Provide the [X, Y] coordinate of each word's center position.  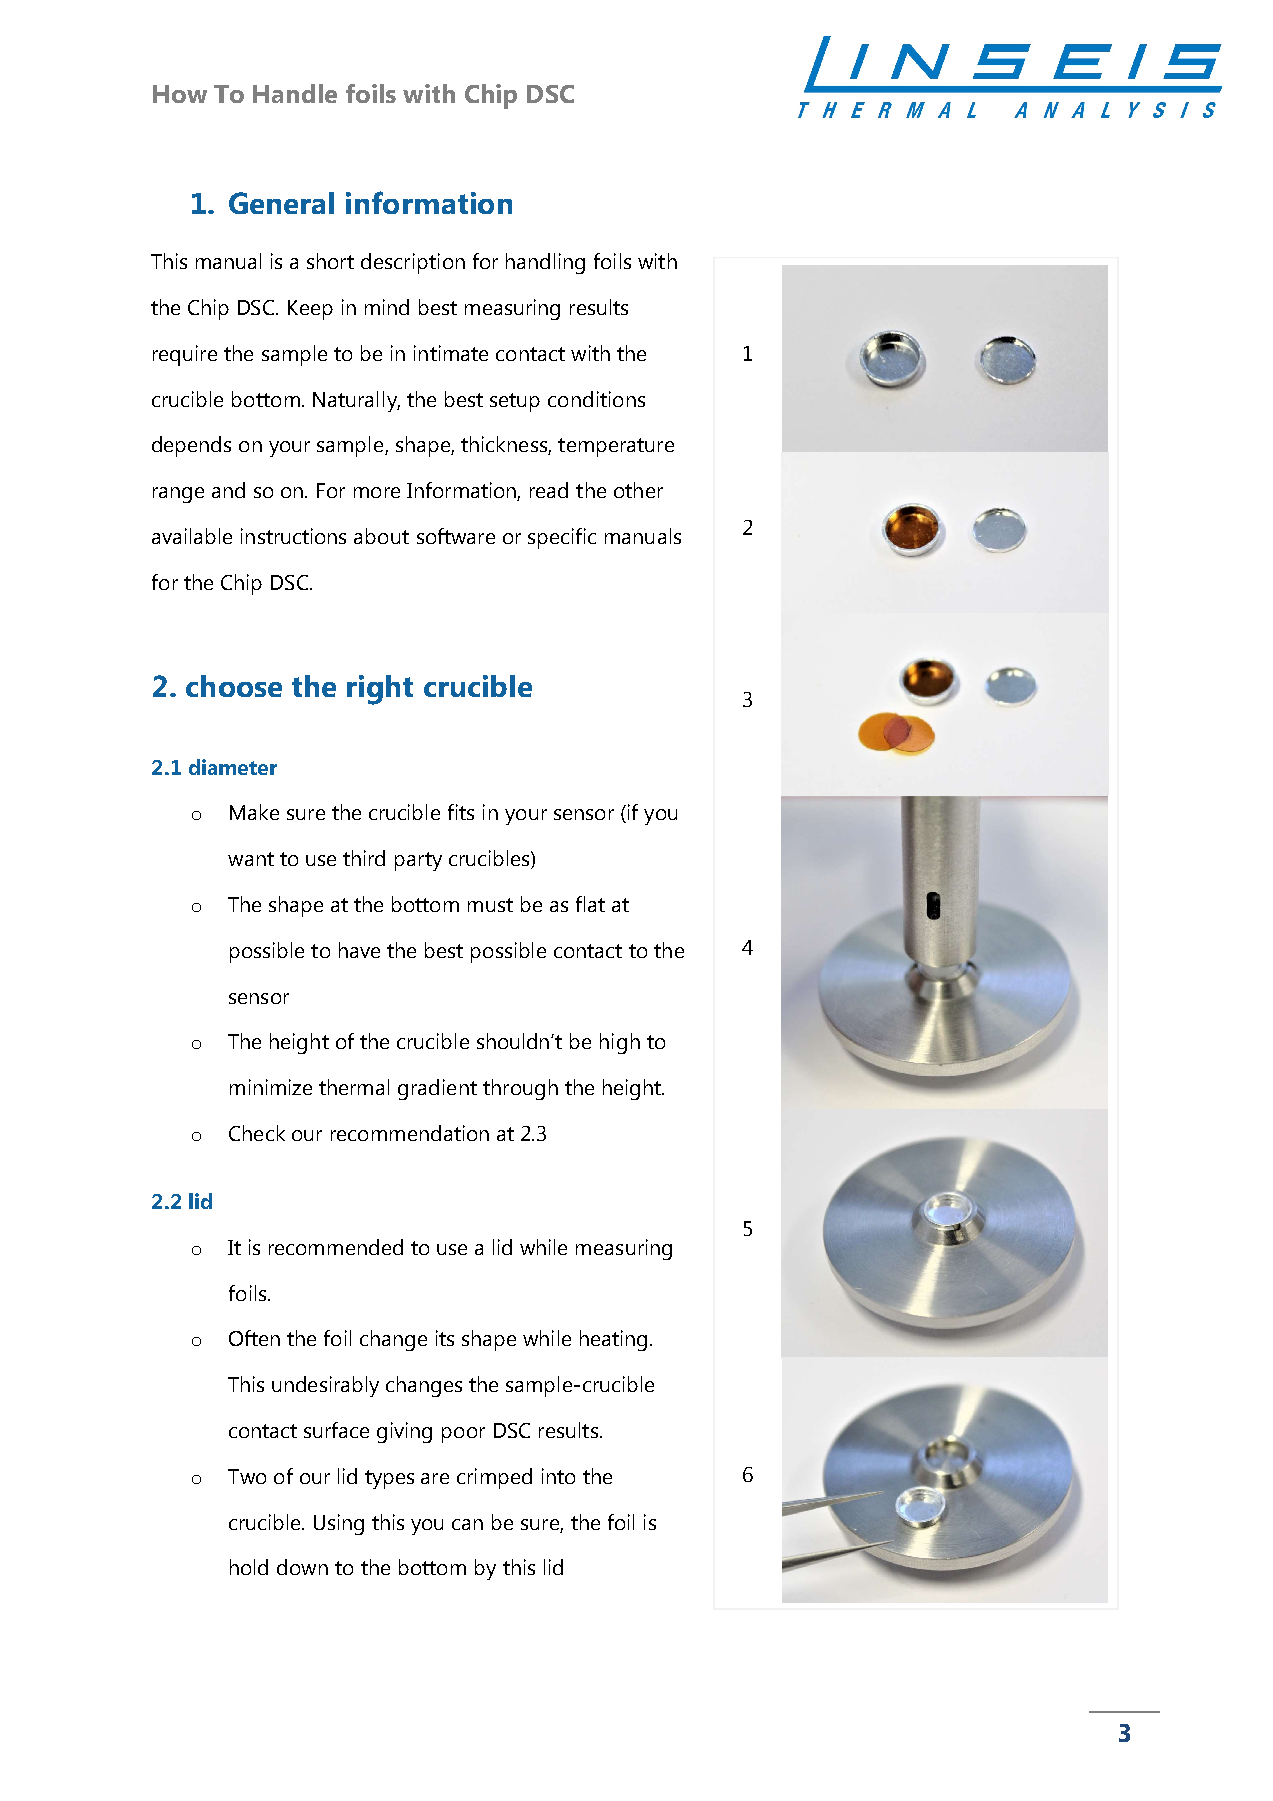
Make [254, 812]
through [520, 1089]
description [413, 263]
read [549, 490]
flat [590, 904]
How [180, 94]
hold [249, 1567]
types [389, 1479]
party [418, 861]
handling [545, 263]
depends [191, 446]
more [377, 492]
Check [257, 1133]
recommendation [410, 1133]
